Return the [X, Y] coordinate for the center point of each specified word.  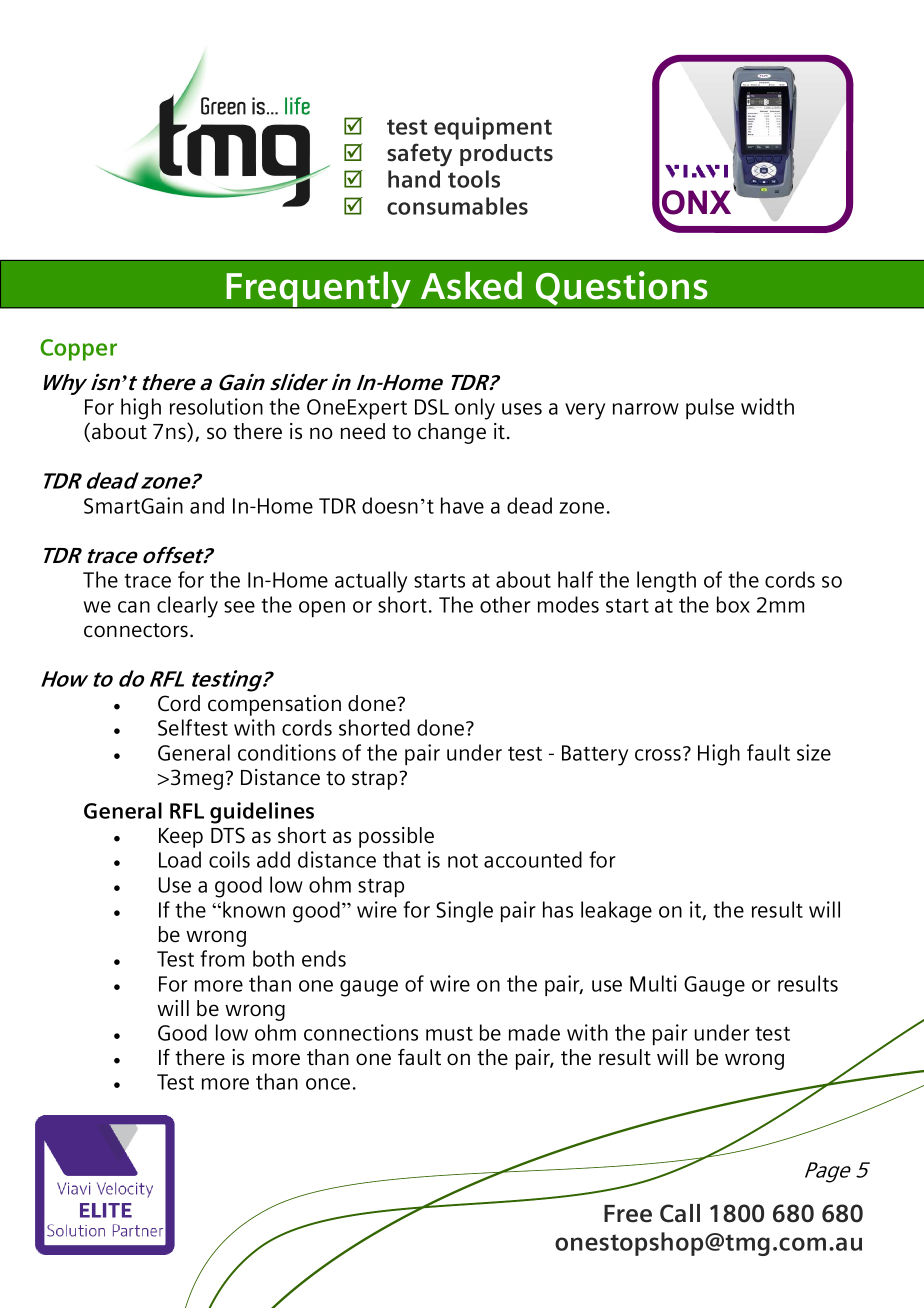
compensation [274, 705]
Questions [622, 289]
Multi [653, 983]
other [505, 604]
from [222, 958]
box [733, 604]
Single [464, 912]
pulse [710, 408]
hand [414, 179]
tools [474, 179]
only [475, 409]
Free [628, 1214]
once [328, 1084]
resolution [216, 406]
